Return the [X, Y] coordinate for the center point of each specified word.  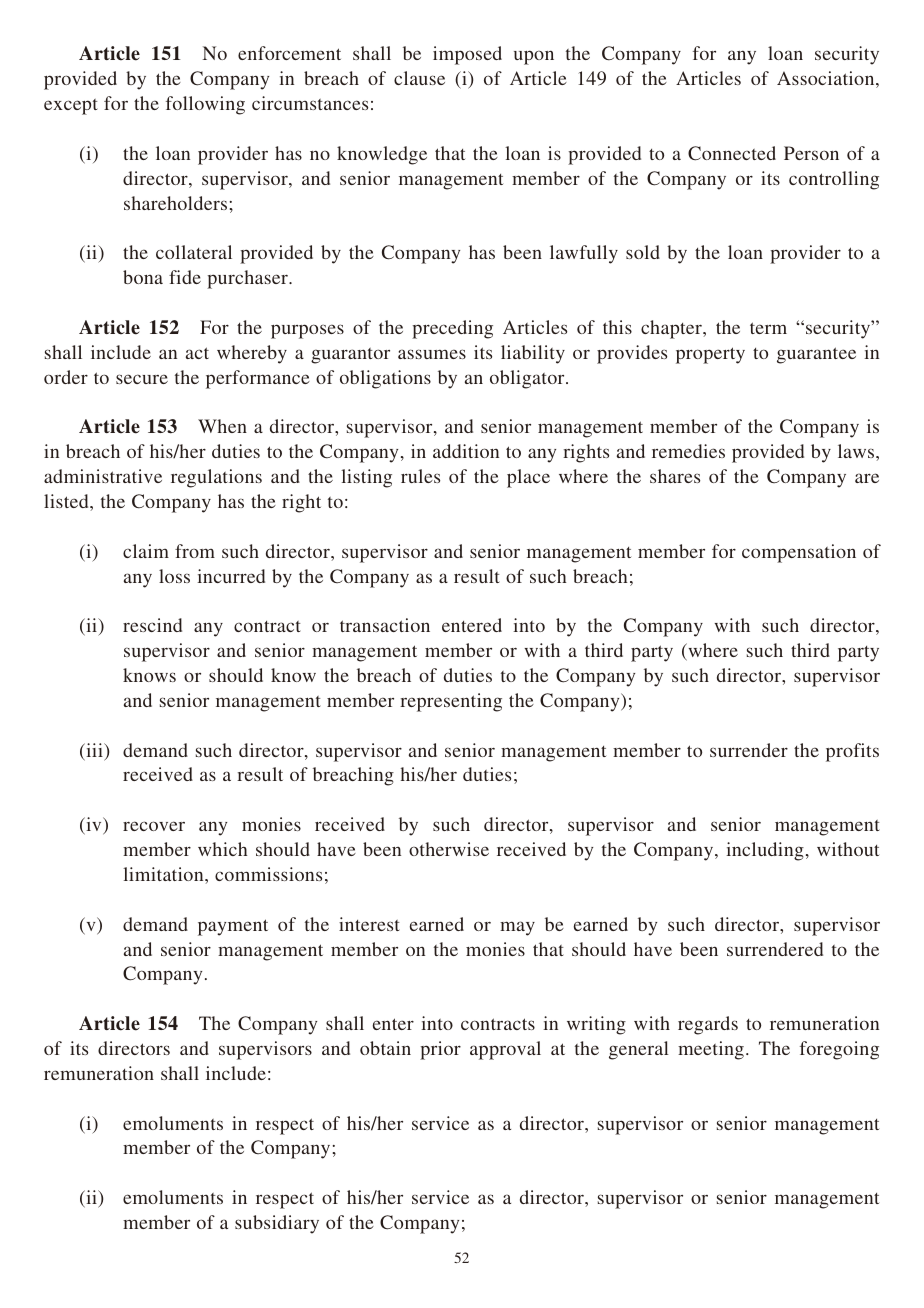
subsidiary [277, 1224]
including [765, 851]
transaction [385, 625]
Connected [732, 153]
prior [440, 1050]
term [768, 328]
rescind [152, 625]
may [517, 928]
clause [419, 78]
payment [233, 927]
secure [142, 379]
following [205, 105]
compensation [799, 553]
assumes [432, 354]
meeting [711, 1050]
